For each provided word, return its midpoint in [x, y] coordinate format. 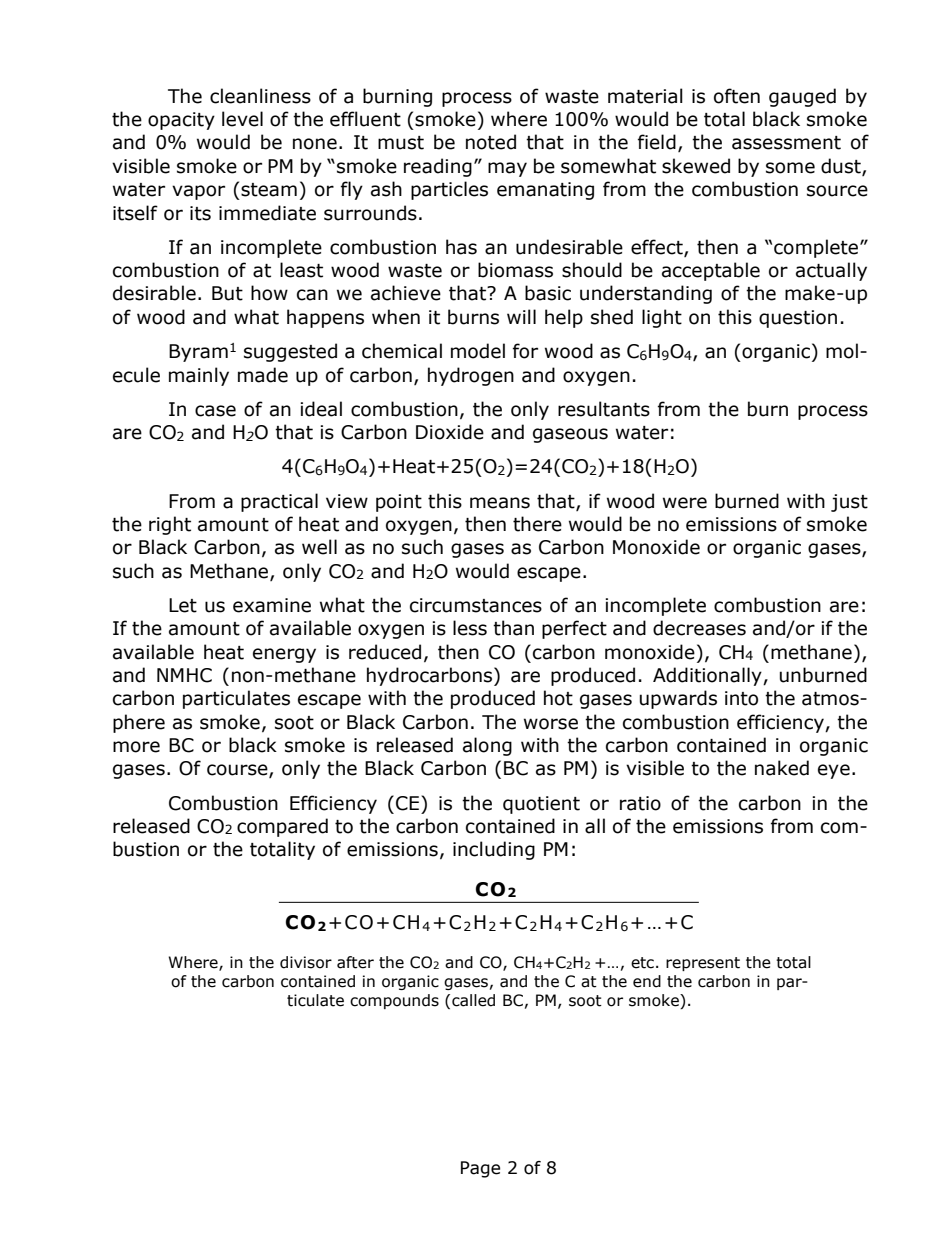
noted [491, 142]
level [242, 119]
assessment [786, 143]
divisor [306, 962]
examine [272, 605]
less [470, 628]
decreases [699, 628]
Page [480, 1169]
